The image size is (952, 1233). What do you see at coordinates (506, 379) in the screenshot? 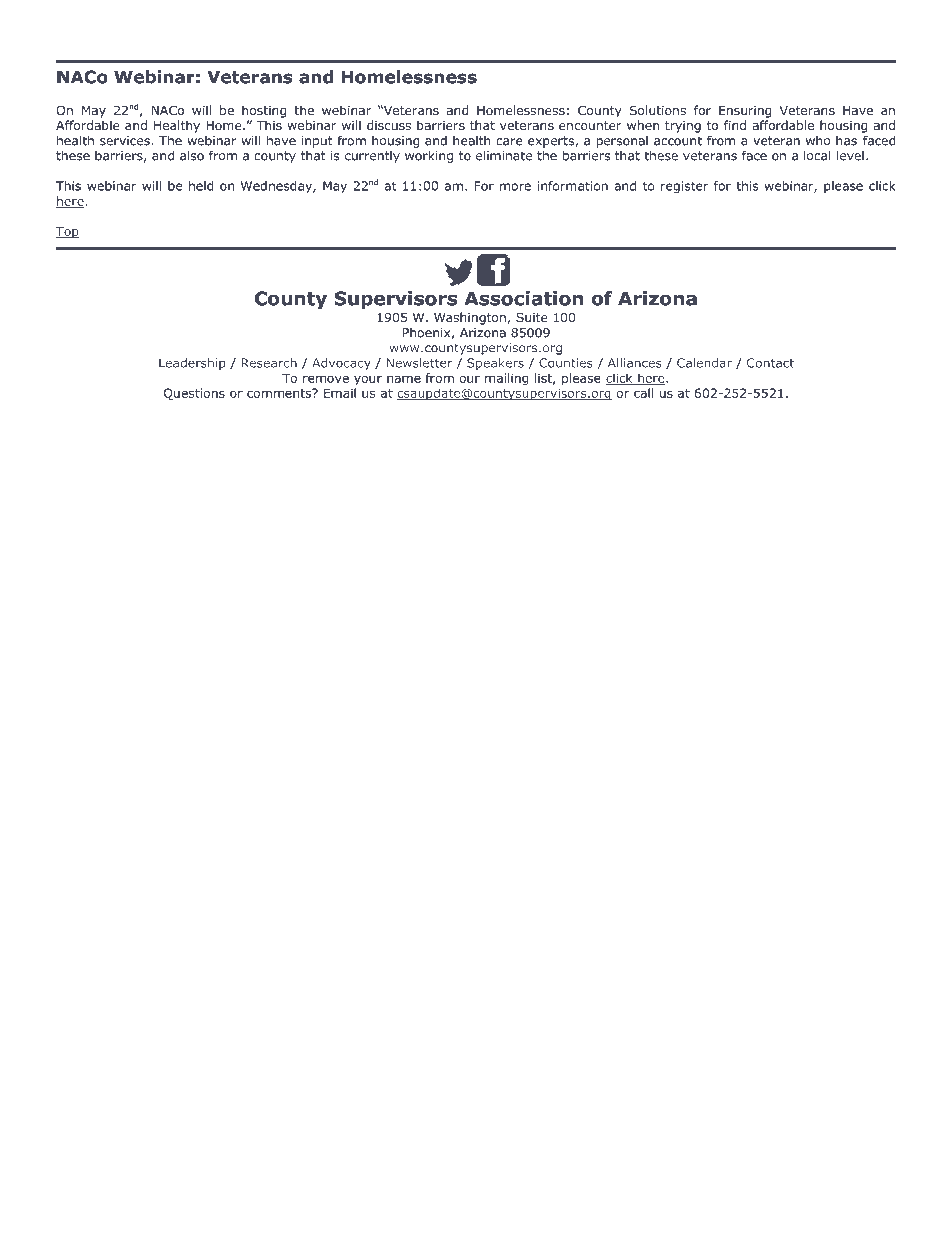
I see `mailing` at bounding box center [506, 379].
